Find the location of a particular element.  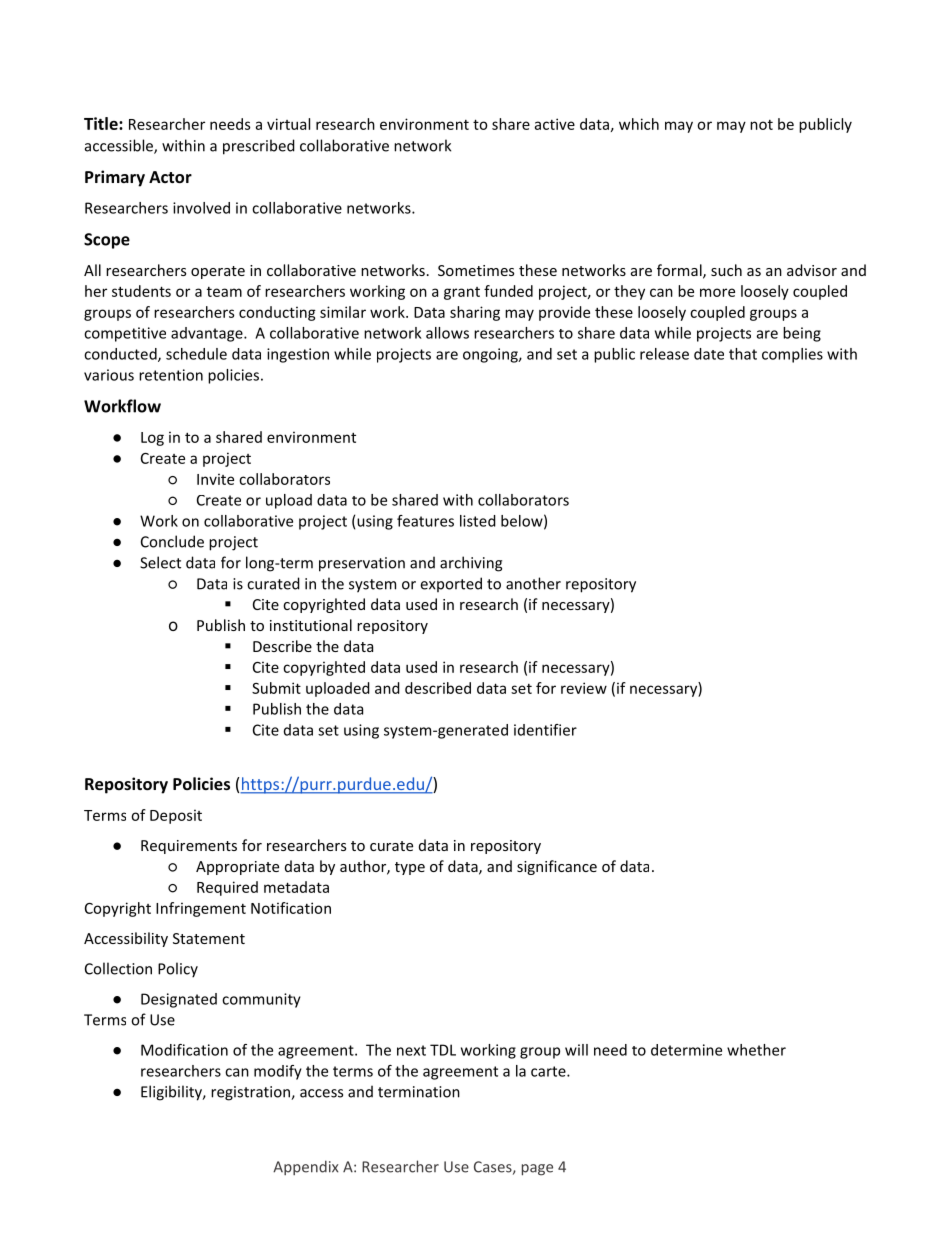

review is located at coordinates (584, 688).
